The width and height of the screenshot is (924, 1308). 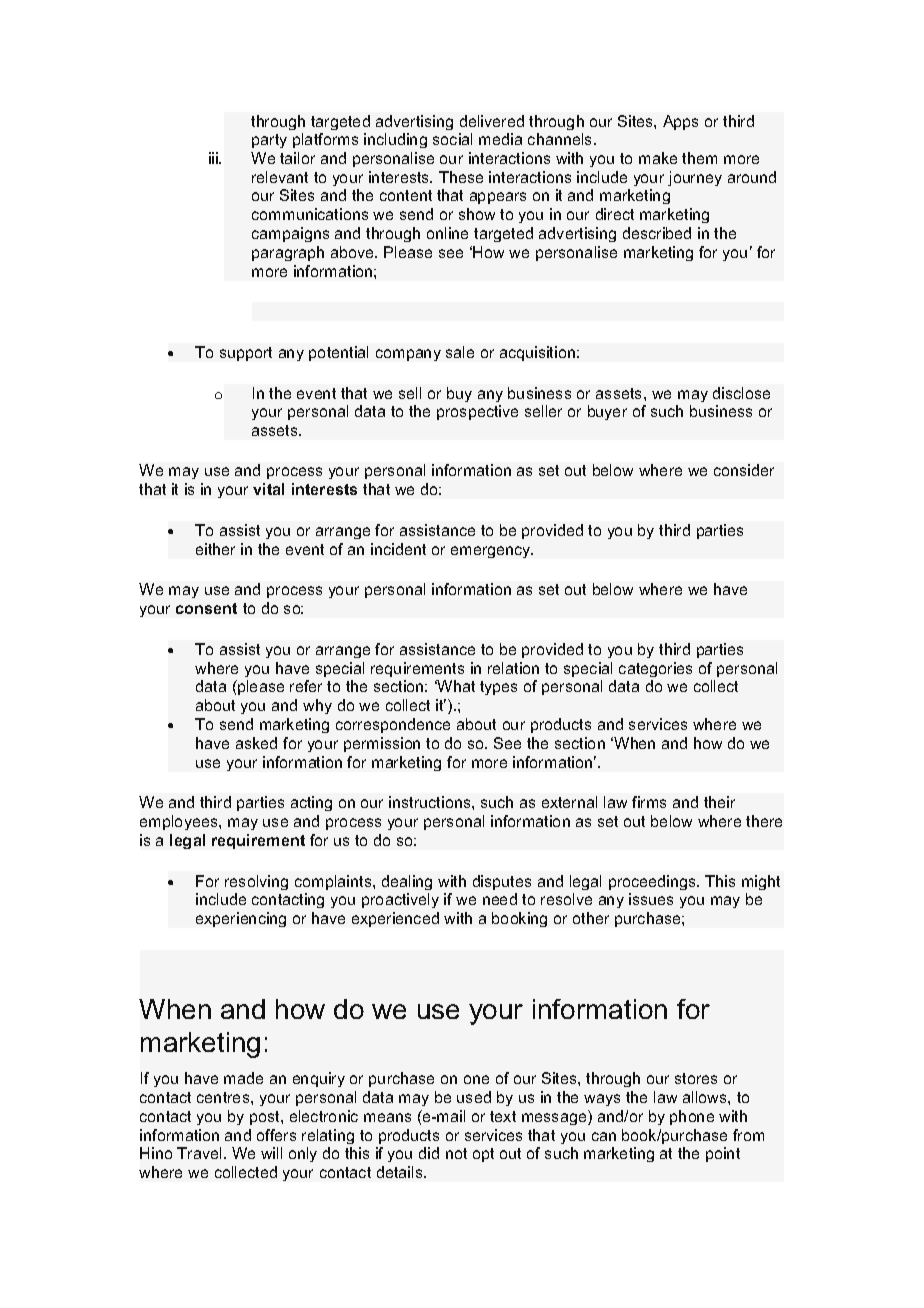 What do you see at coordinates (452, 139) in the screenshot?
I see `social` at bounding box center [452, 139].
